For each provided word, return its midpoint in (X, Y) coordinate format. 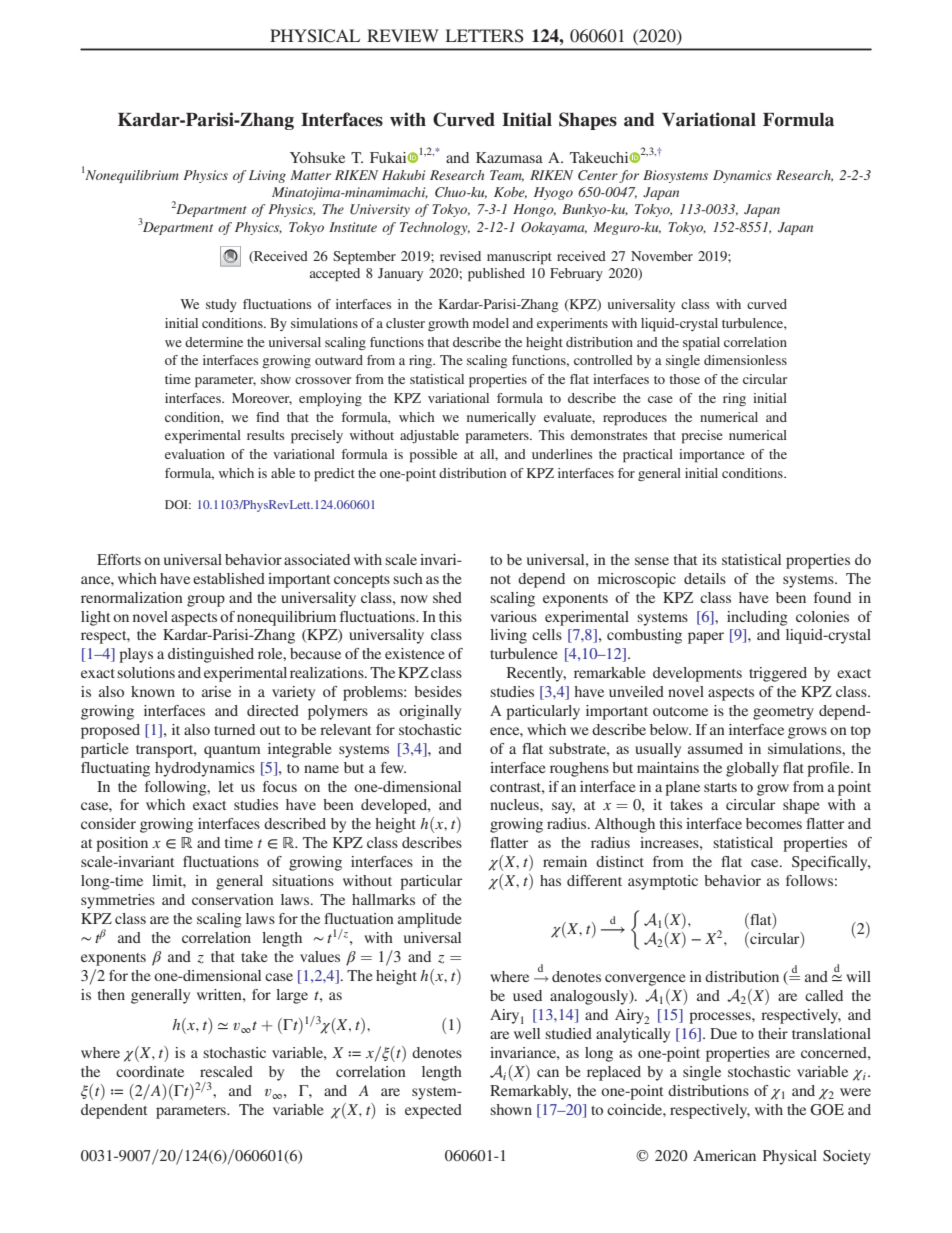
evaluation (195, 454)
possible (433, 456)
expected (433, 1111)
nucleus (515, 804)
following (177, 788)
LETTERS (485, 36)
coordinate (150, 1071)
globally (752, 769)
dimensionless (745, 360)
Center (598, 175)
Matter (310, 175)
